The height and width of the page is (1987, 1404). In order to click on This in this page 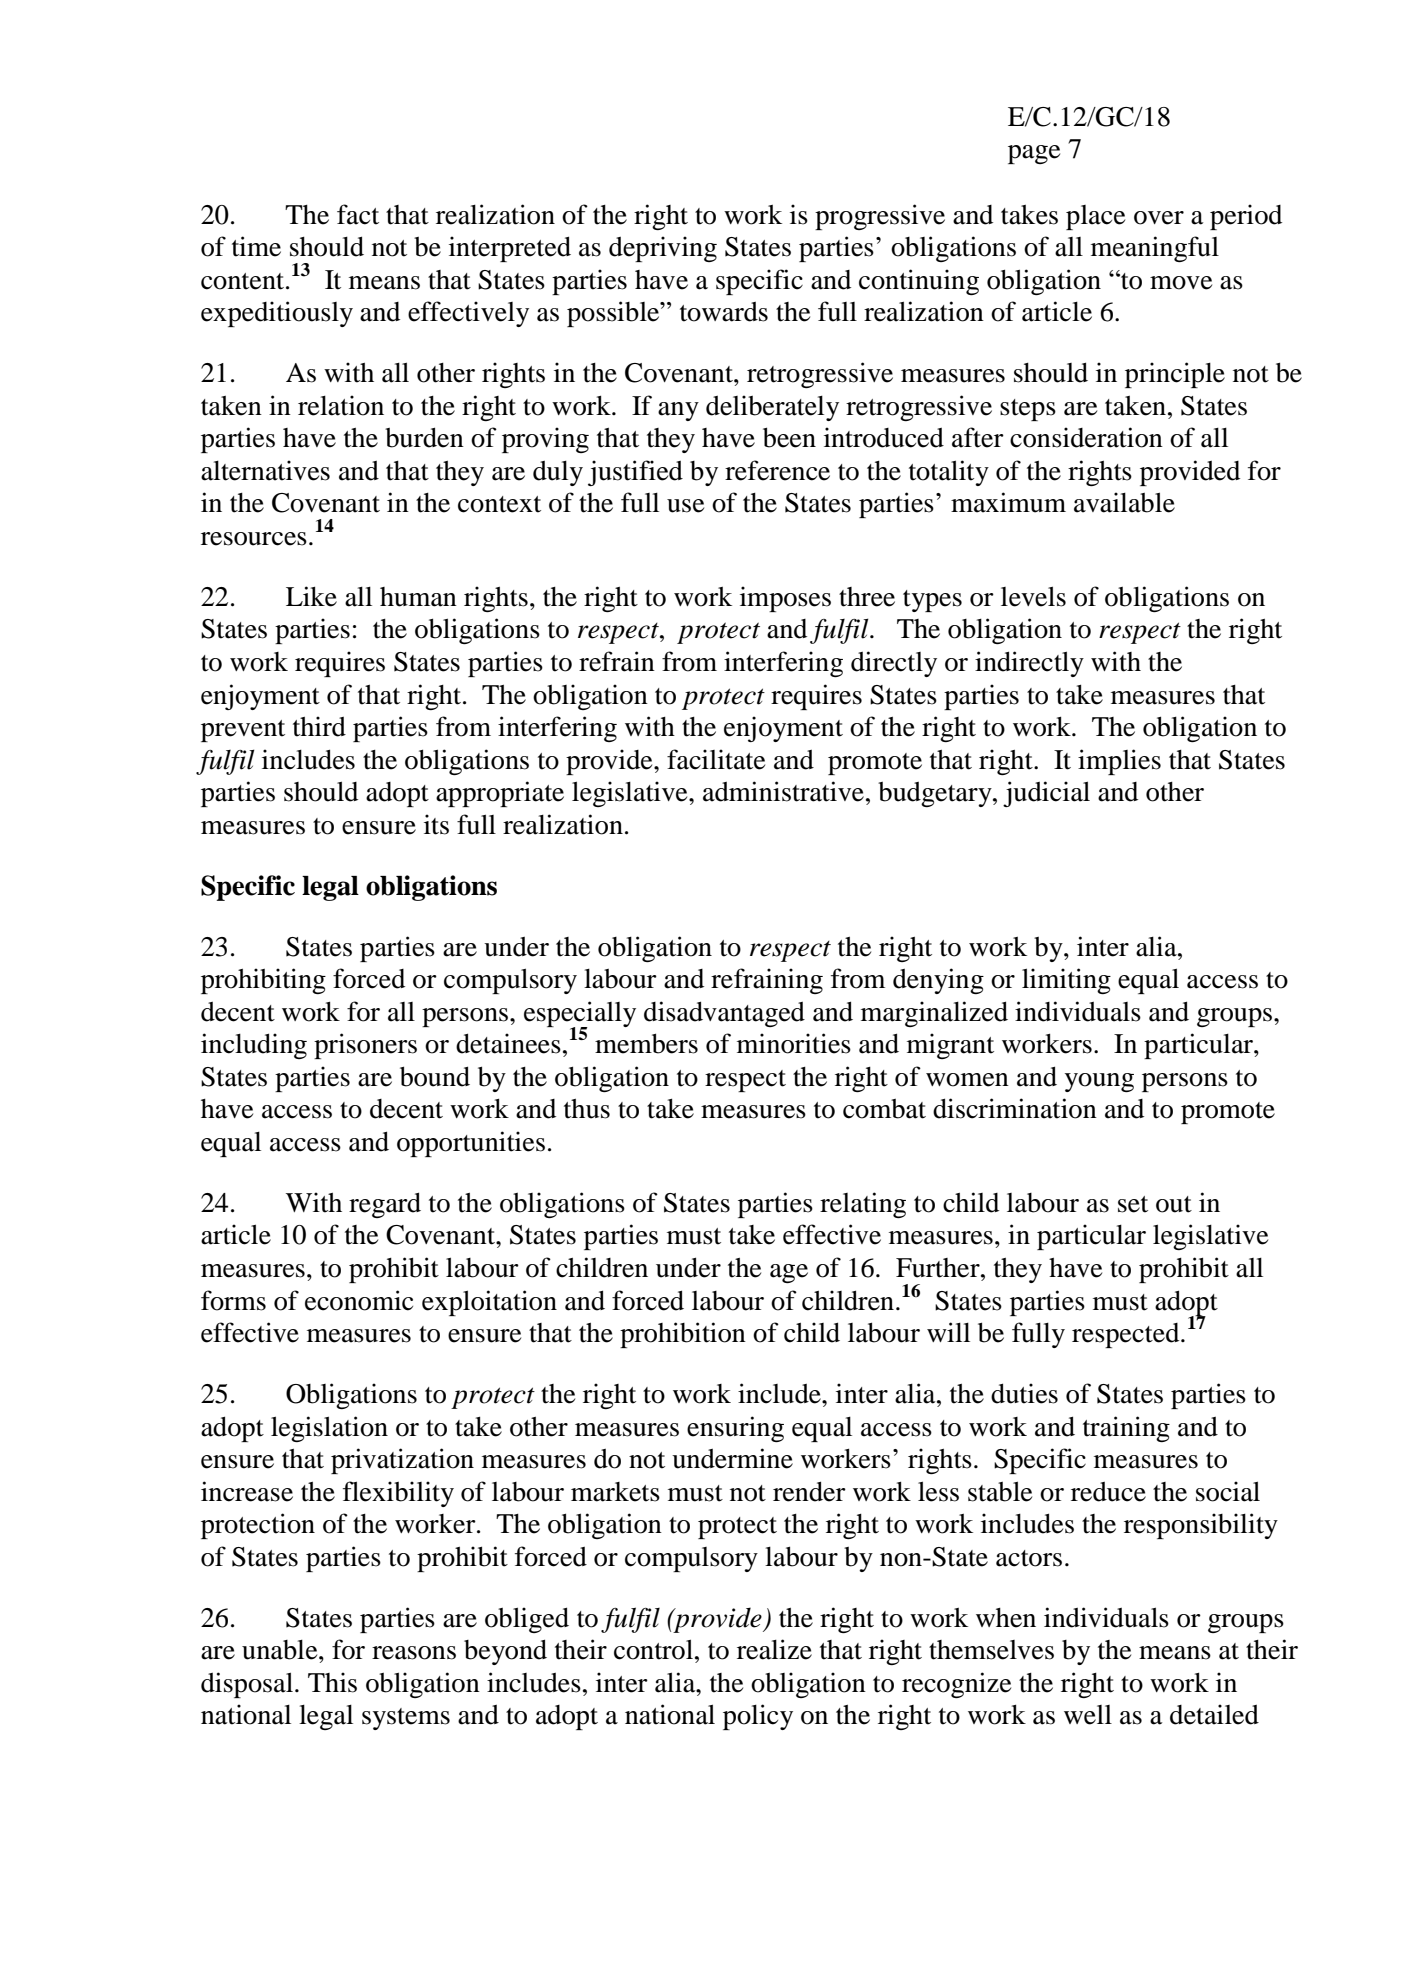, I will do `click(332, 1682)`.
